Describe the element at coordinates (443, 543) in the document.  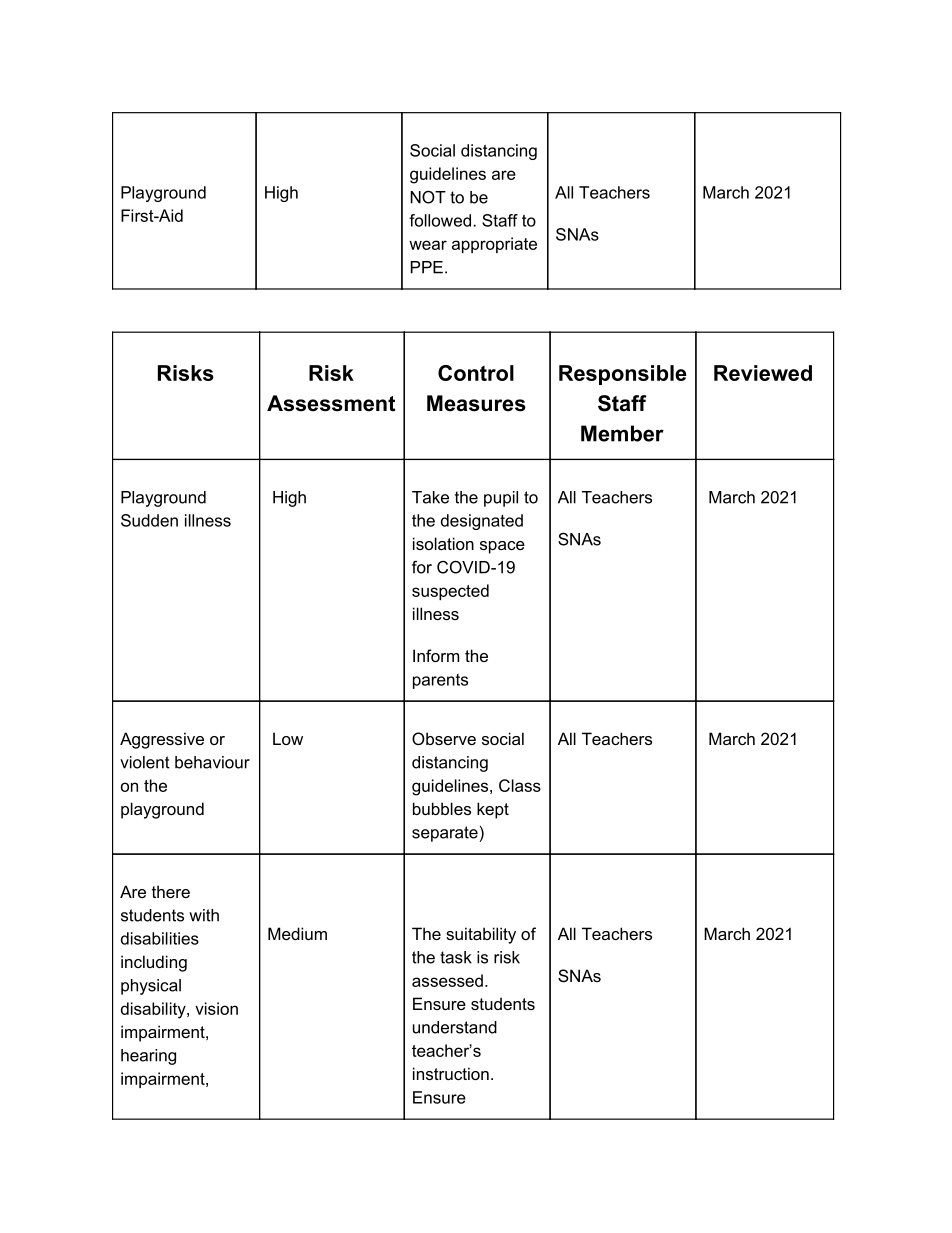
I see `isolation` at that location.
